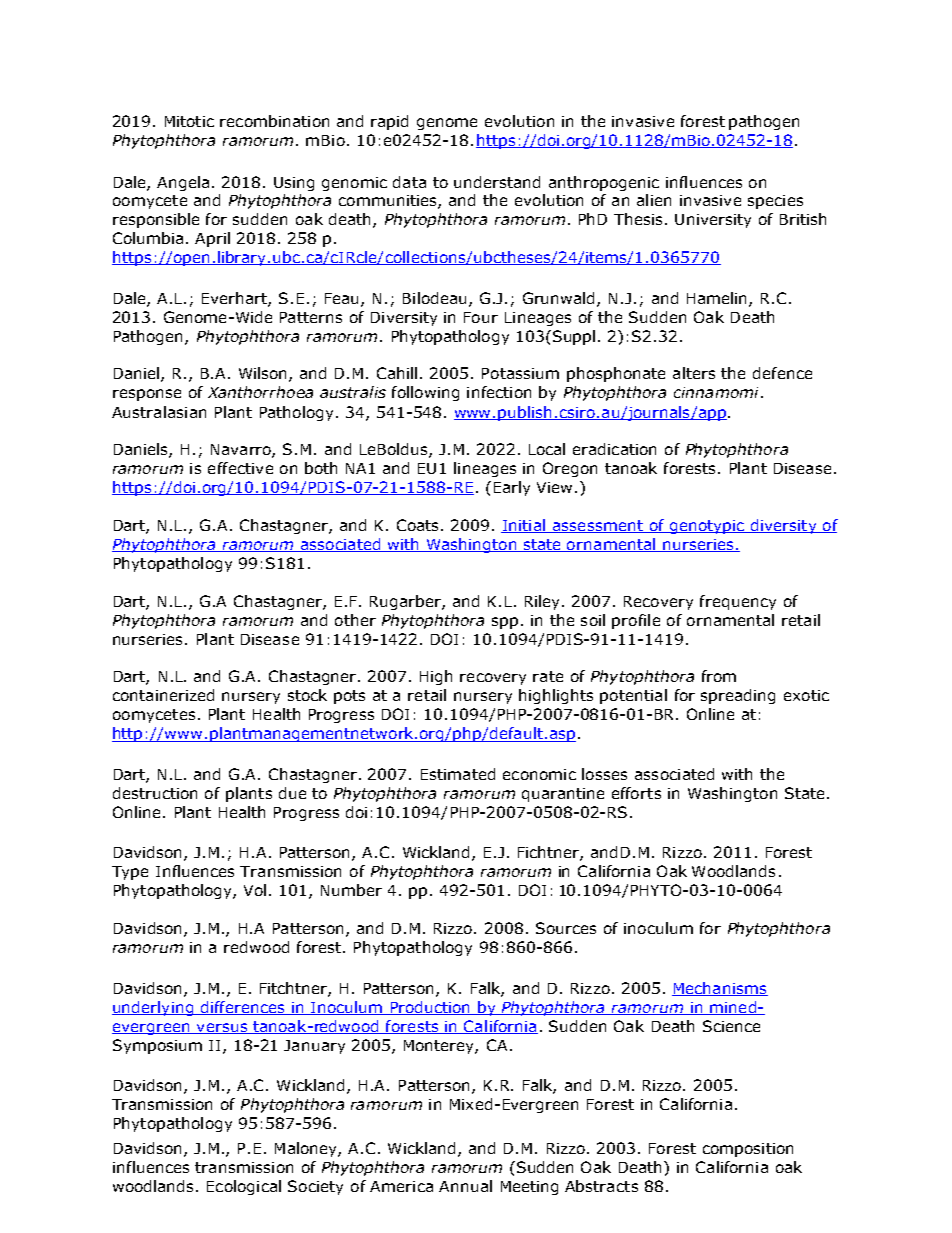 The image size is (952, 1233). I want to click on Sources, so click(566, 928).
